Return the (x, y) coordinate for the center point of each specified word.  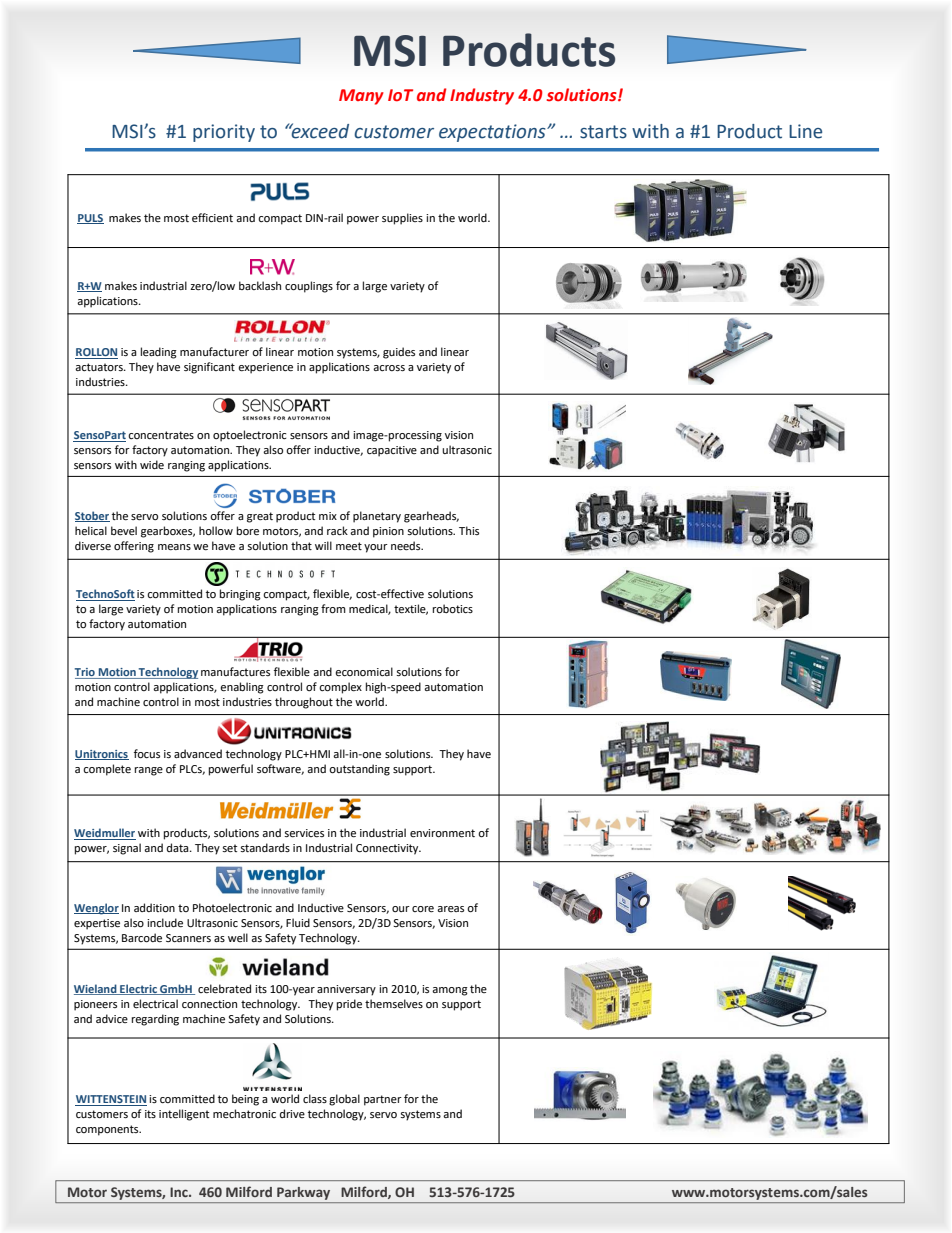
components (108, 1130)
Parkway (303, 1193)
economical (364, 672)
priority (224, 133)
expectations (493, 133)
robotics (453, 609)
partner (383, 1100)
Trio (86, 673)
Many (361, 97)
